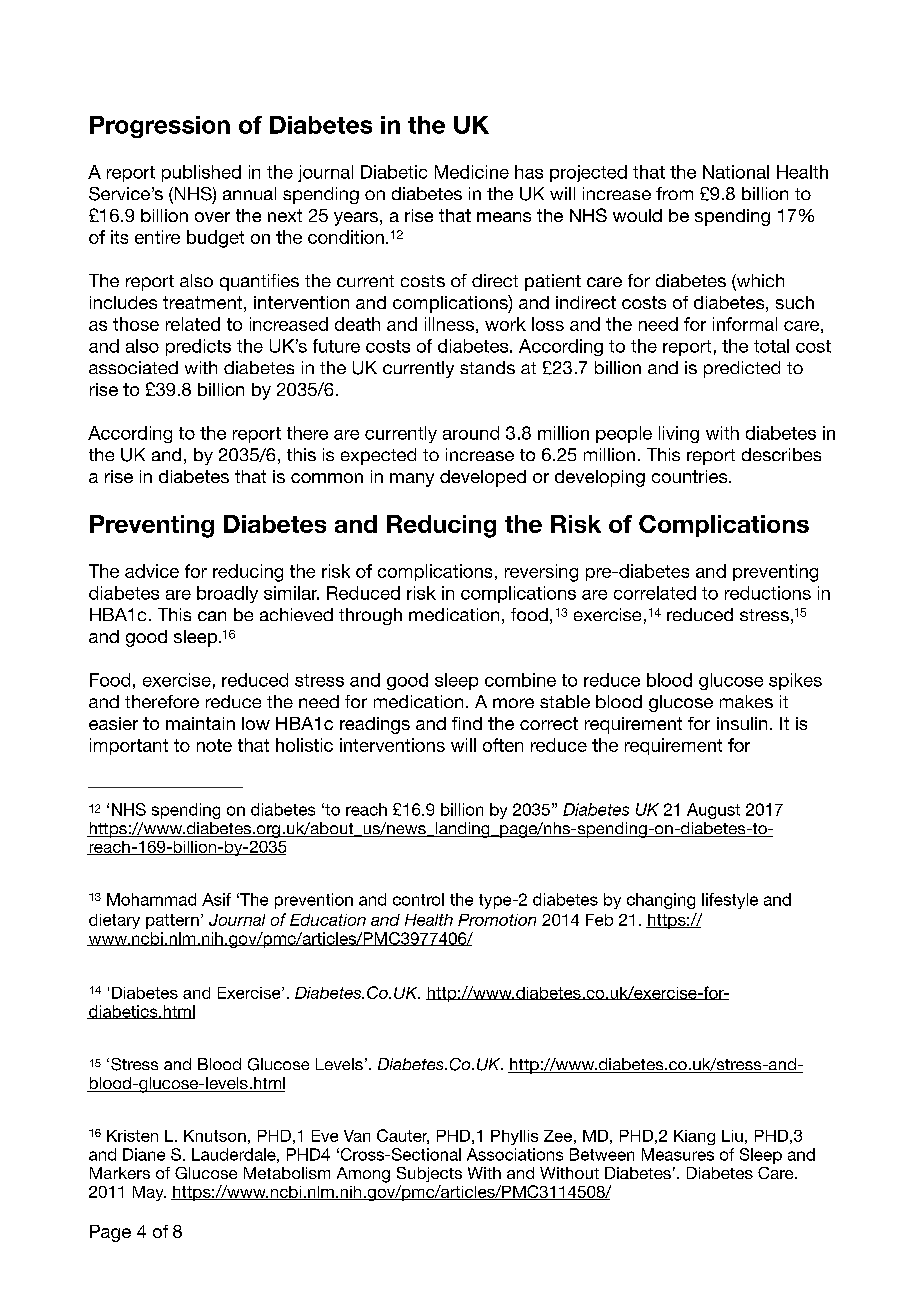 Image resolution: width=924 pixels, height=1308 pixels. Describe the element at coordinates (746, 701) in the screenshot. I see `makes` at that location.
